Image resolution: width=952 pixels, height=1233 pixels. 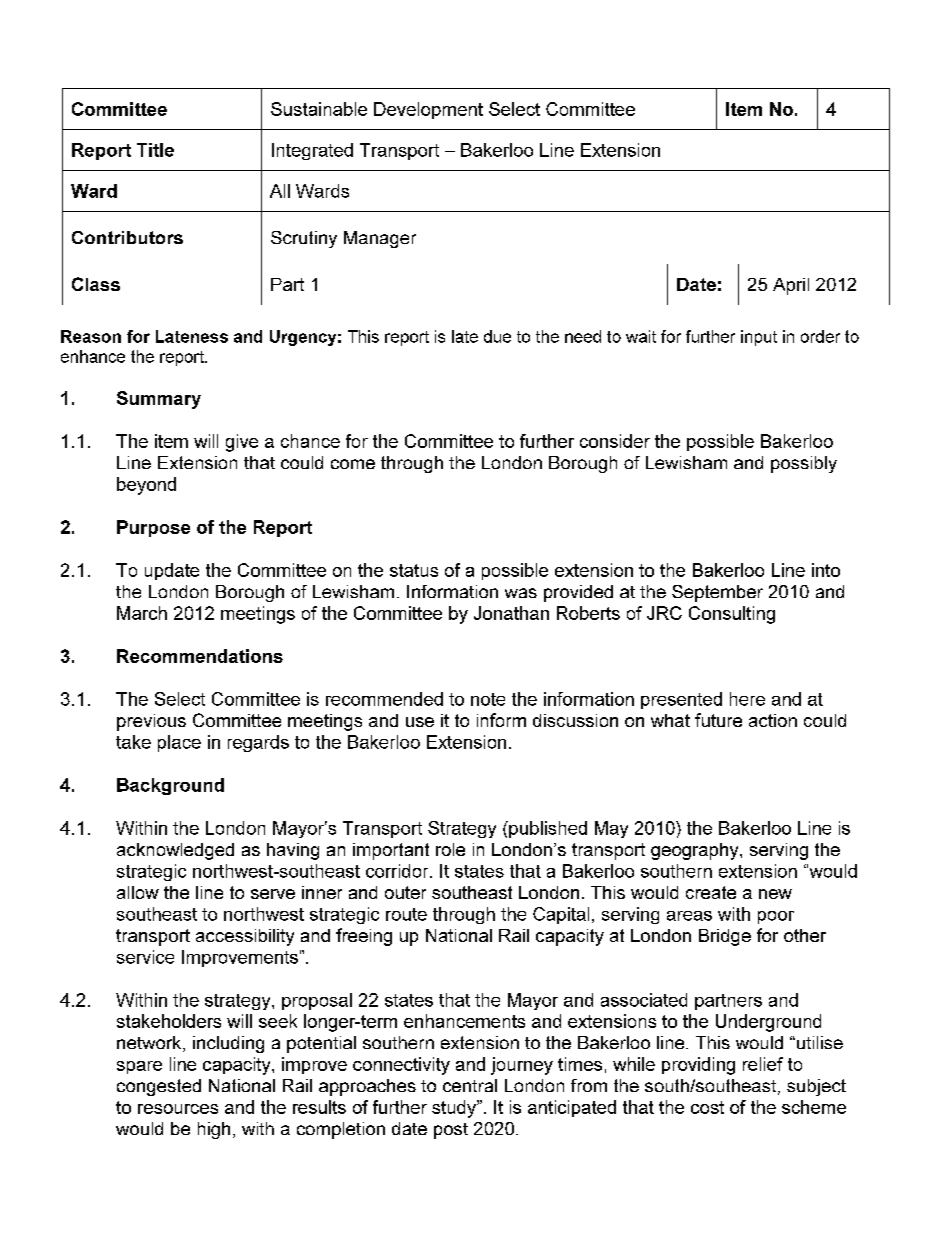 I want to click on April, so click(x=791, y=286).
